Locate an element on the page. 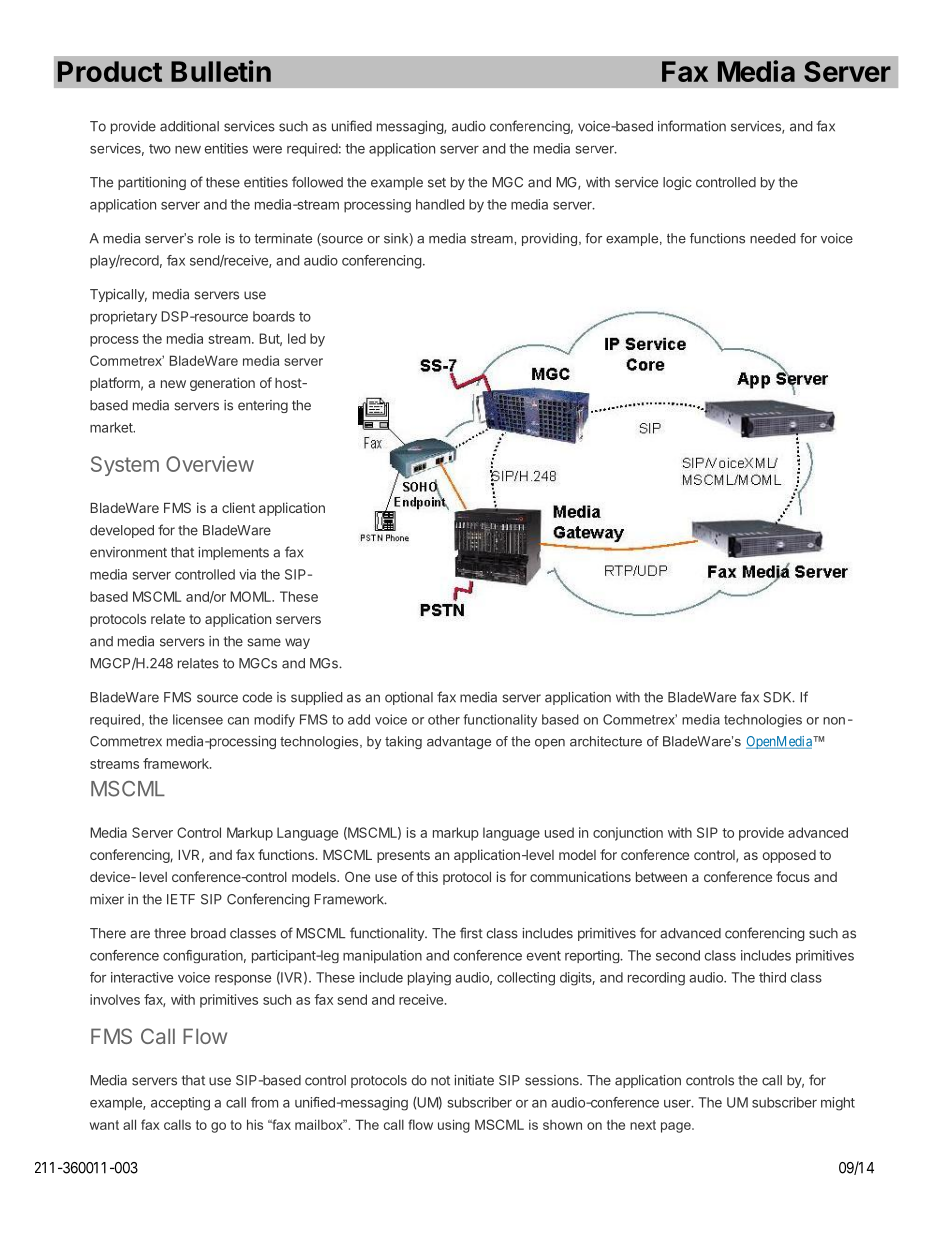 Image resolution: width=952 pixels, height=1233 pixels. information is located at coordinates (692, 126).
